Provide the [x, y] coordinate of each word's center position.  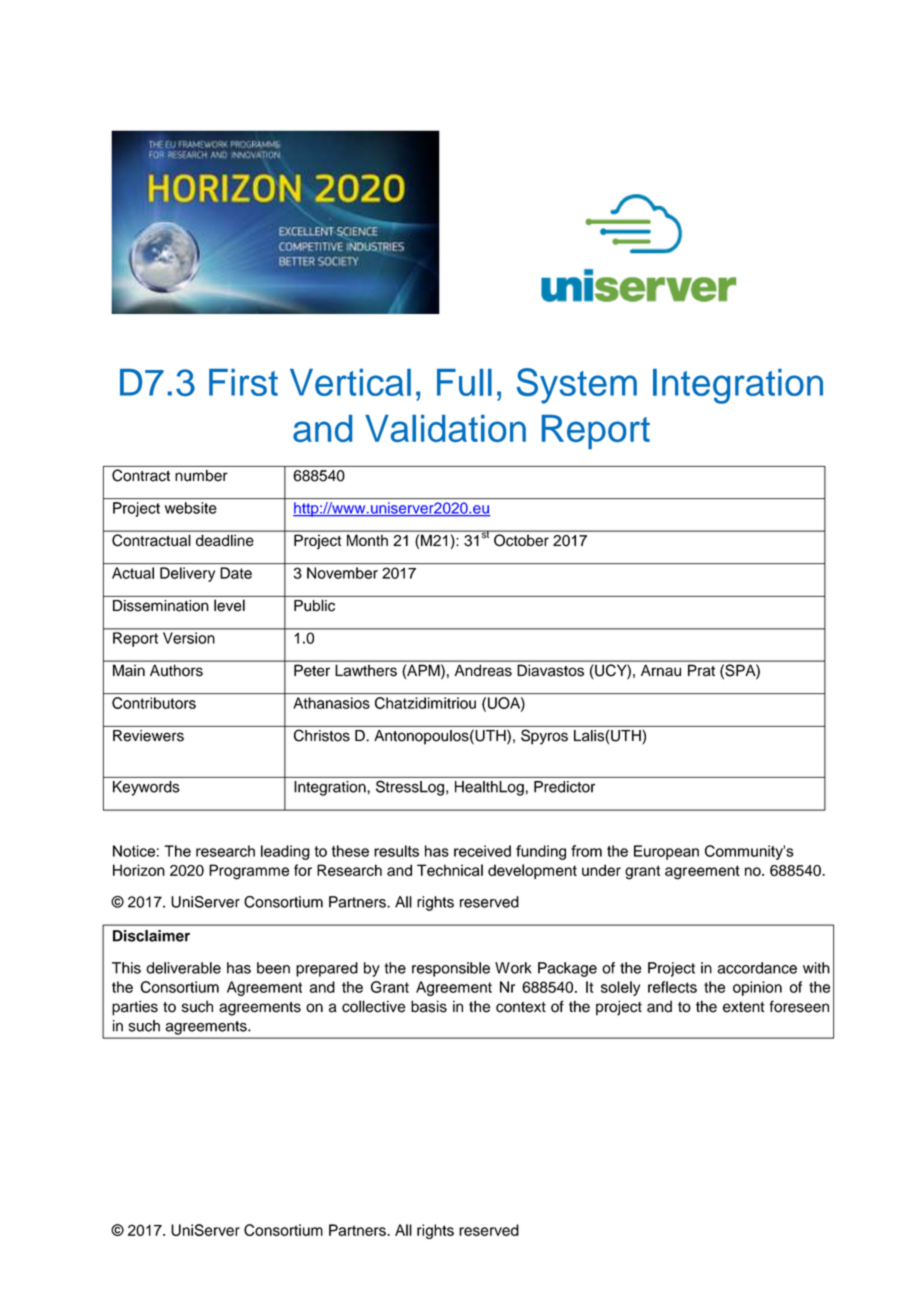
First [243, 382]
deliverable [183, 968]
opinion [757, 988]
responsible [451, 969]
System [577, 386]
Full [464, 382]
